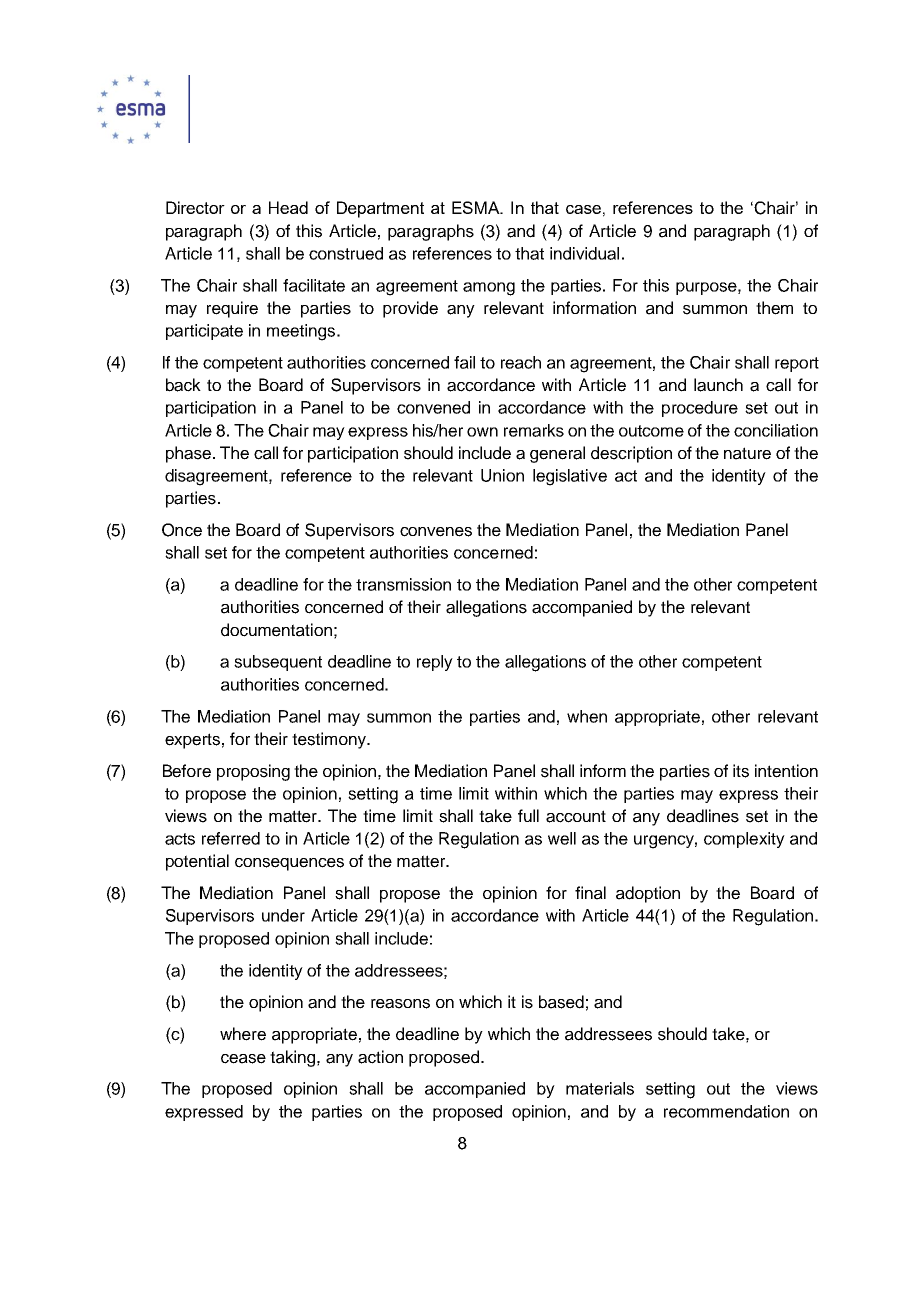 The image size is (924, 1308). Describe the element at coordinates (741, 771) in the image. I see `its` at that location.
